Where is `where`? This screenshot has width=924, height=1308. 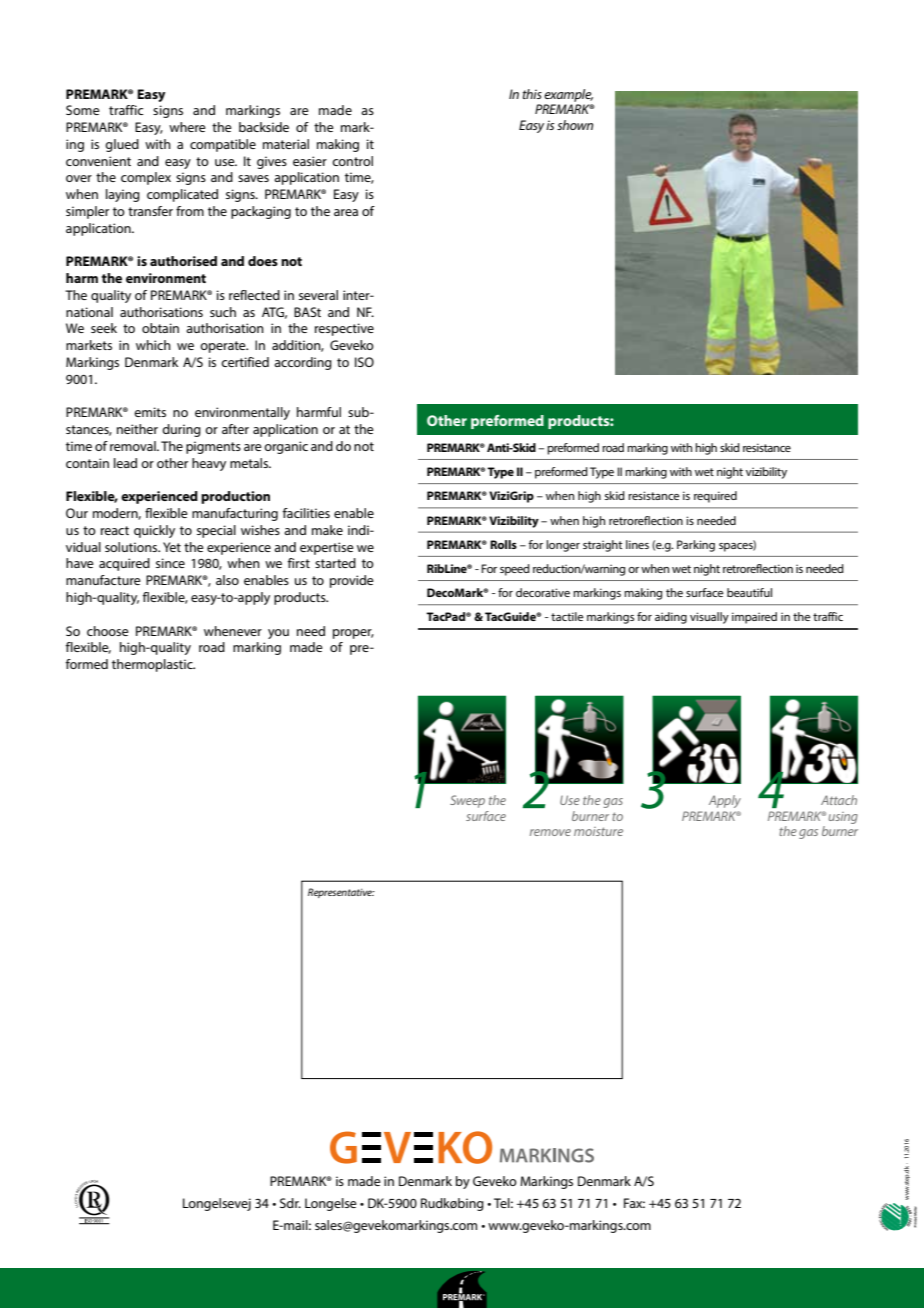 where is located at coordinates (187, 127).
